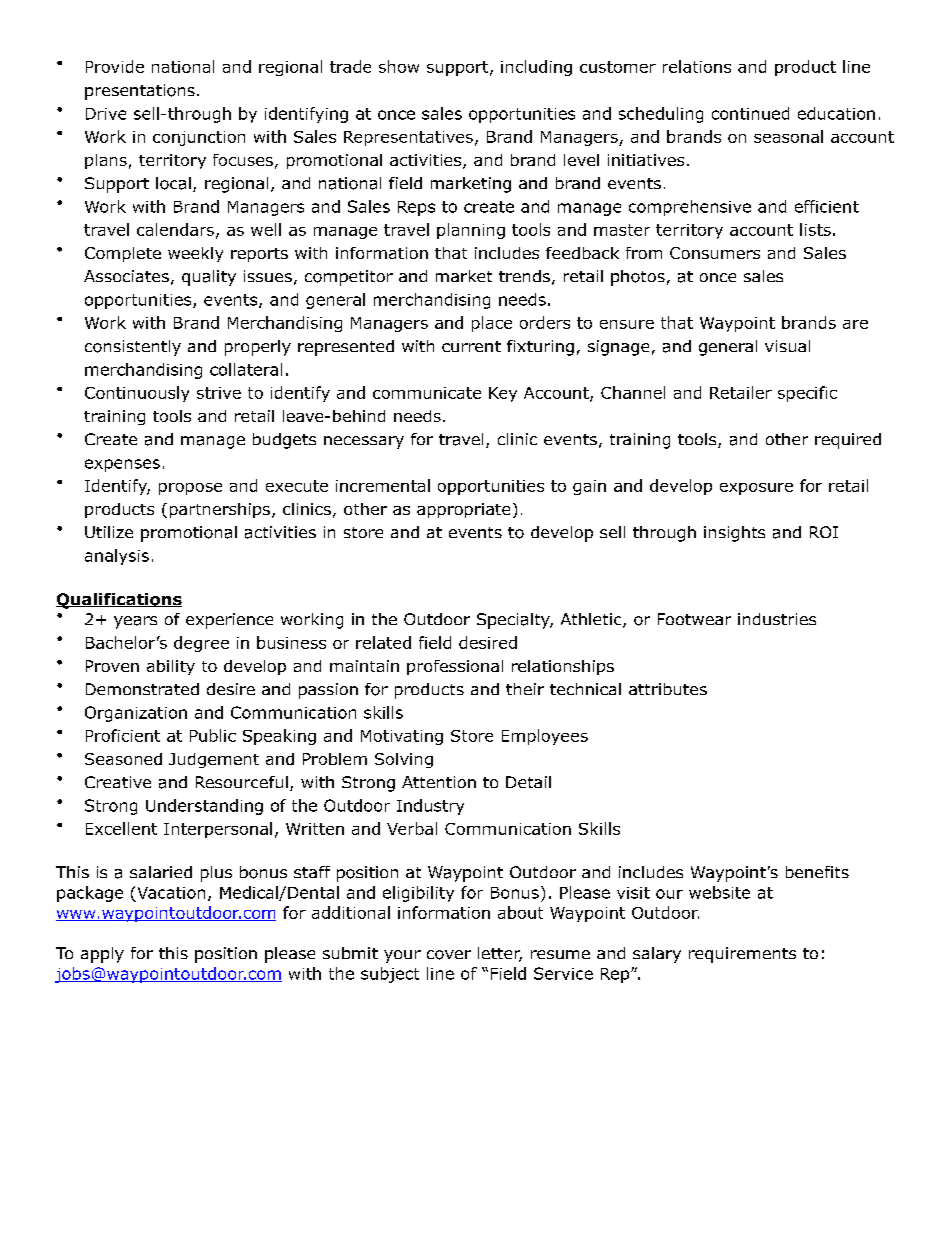 The width and height of the page is (952, 1233). What do you see at coordinates (449, 955) in the page?
I see `cover` at bounding box center [449, 955].
